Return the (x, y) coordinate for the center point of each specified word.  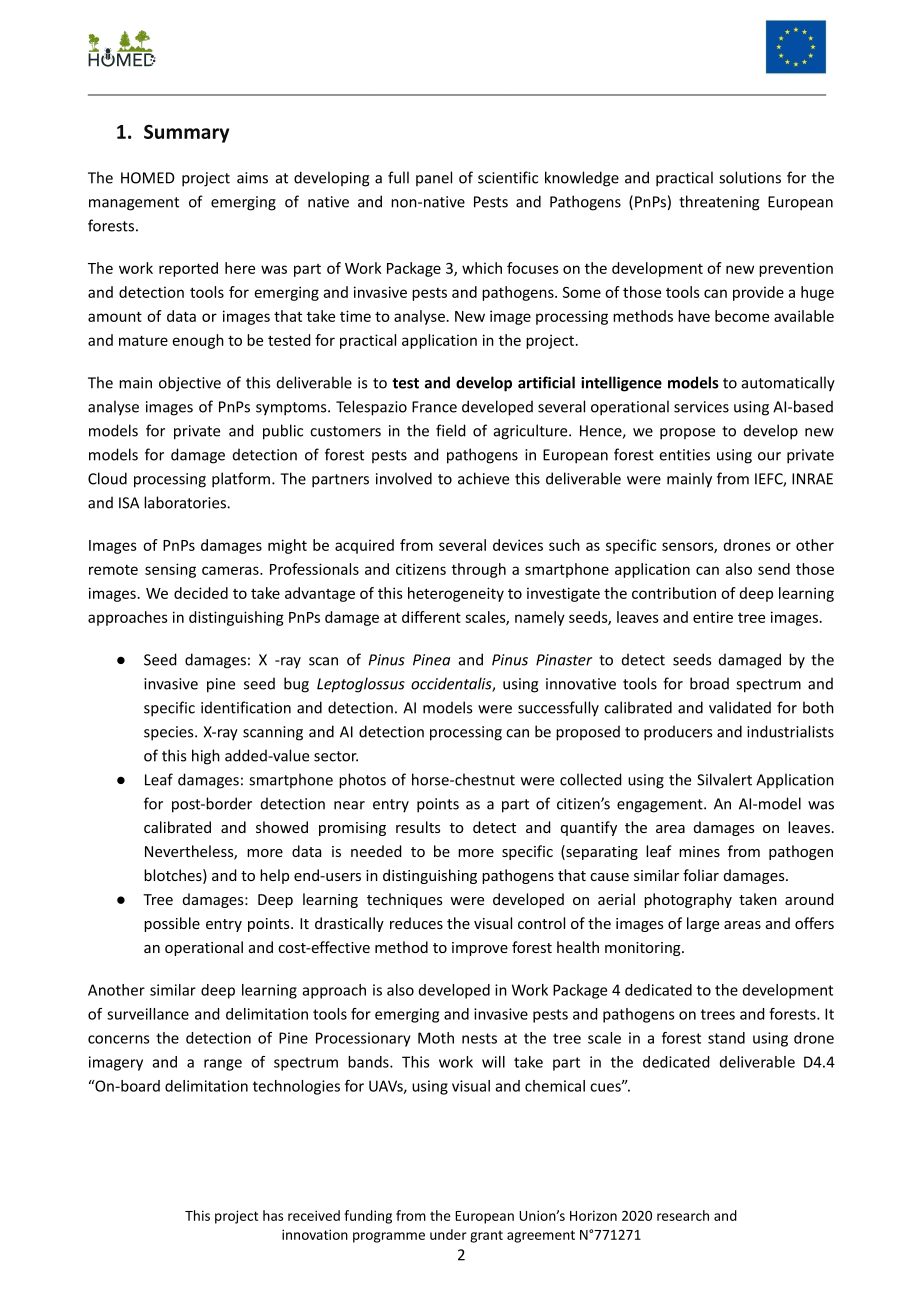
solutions (750, 177)
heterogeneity (456, 594)
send (774, 569)
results (418, 827)
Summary (186, 134)
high (206, 757)
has (273, 1215)
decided (201, 593)
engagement (661, 806)
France (434, 407)
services (701, 407)
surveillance (148, 1014)
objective (190, 384)
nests (479, 1038)
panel (434, 178)
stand (726, 1038)
